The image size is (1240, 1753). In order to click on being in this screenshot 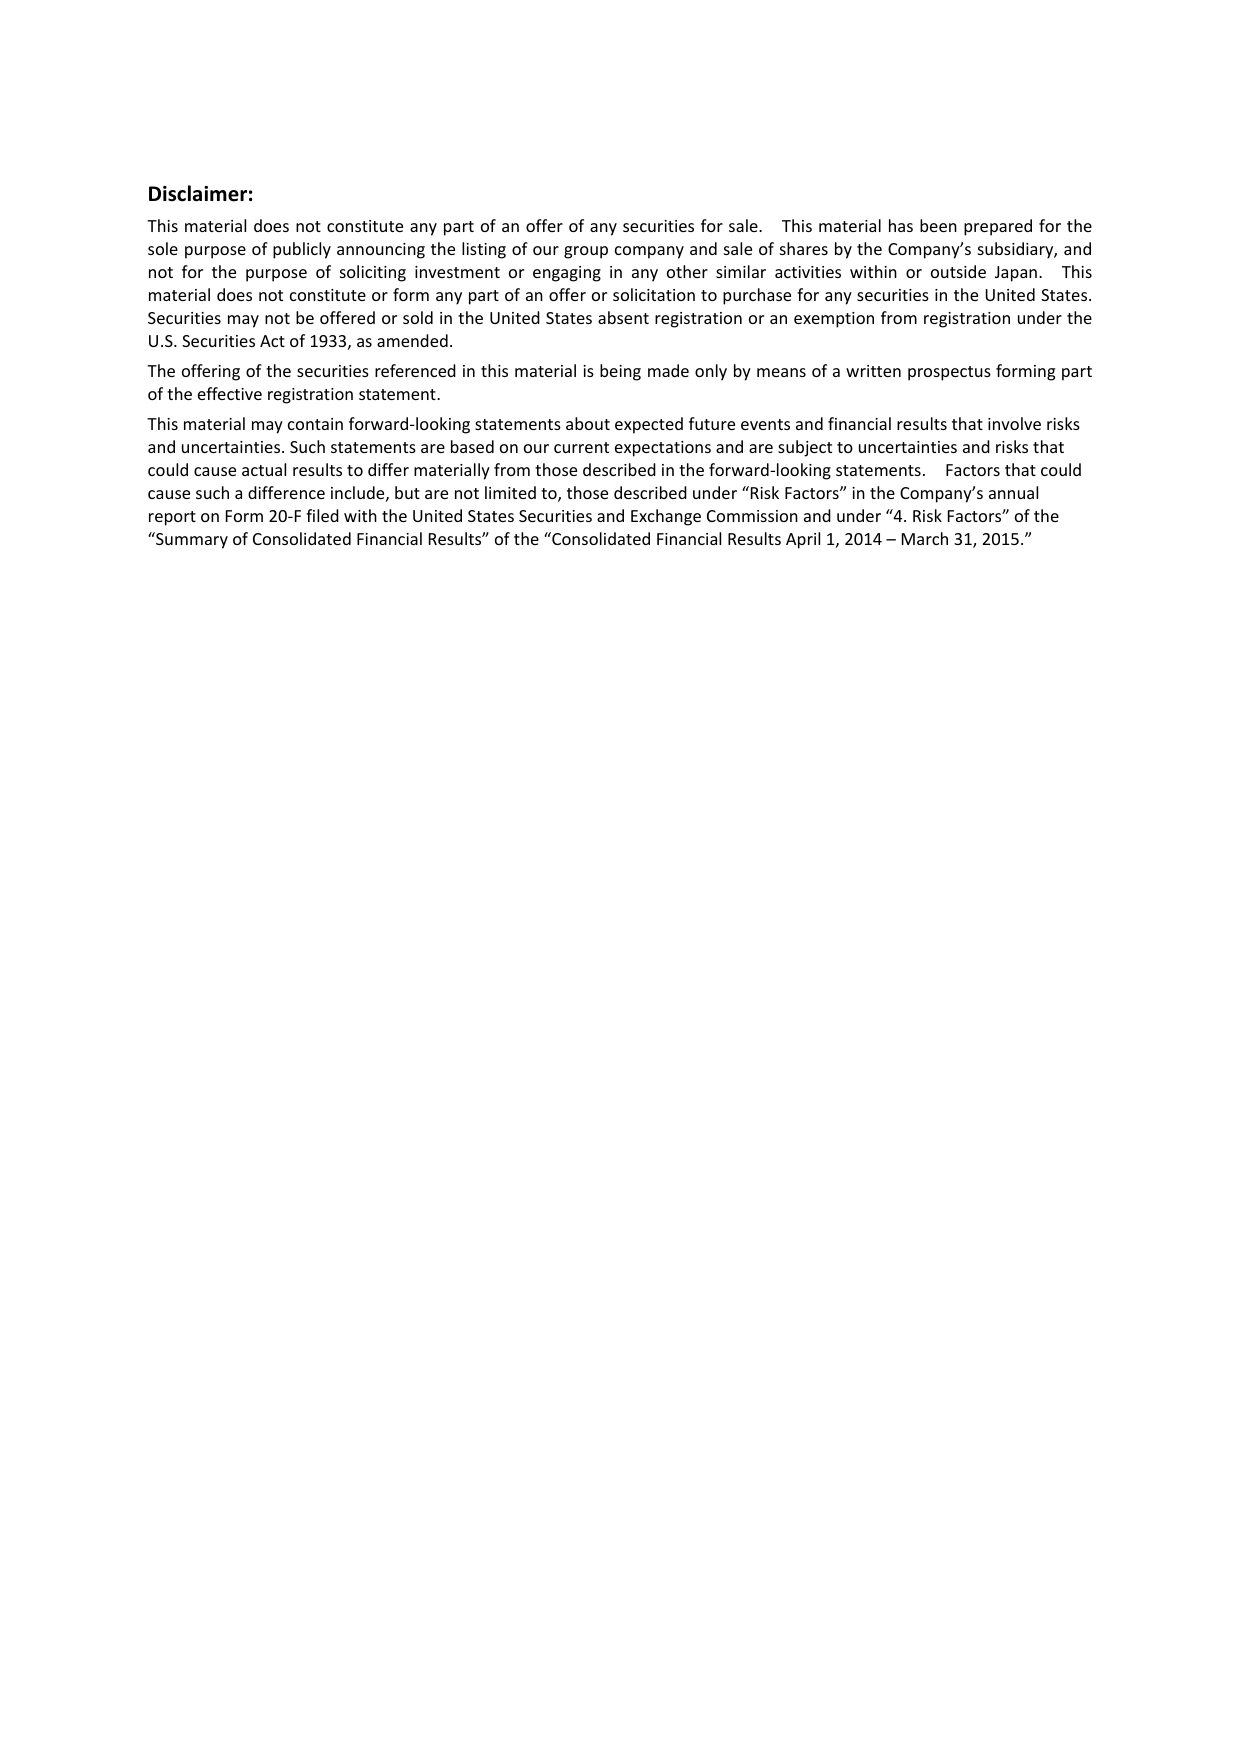, I will do `click(620, 372)`.
